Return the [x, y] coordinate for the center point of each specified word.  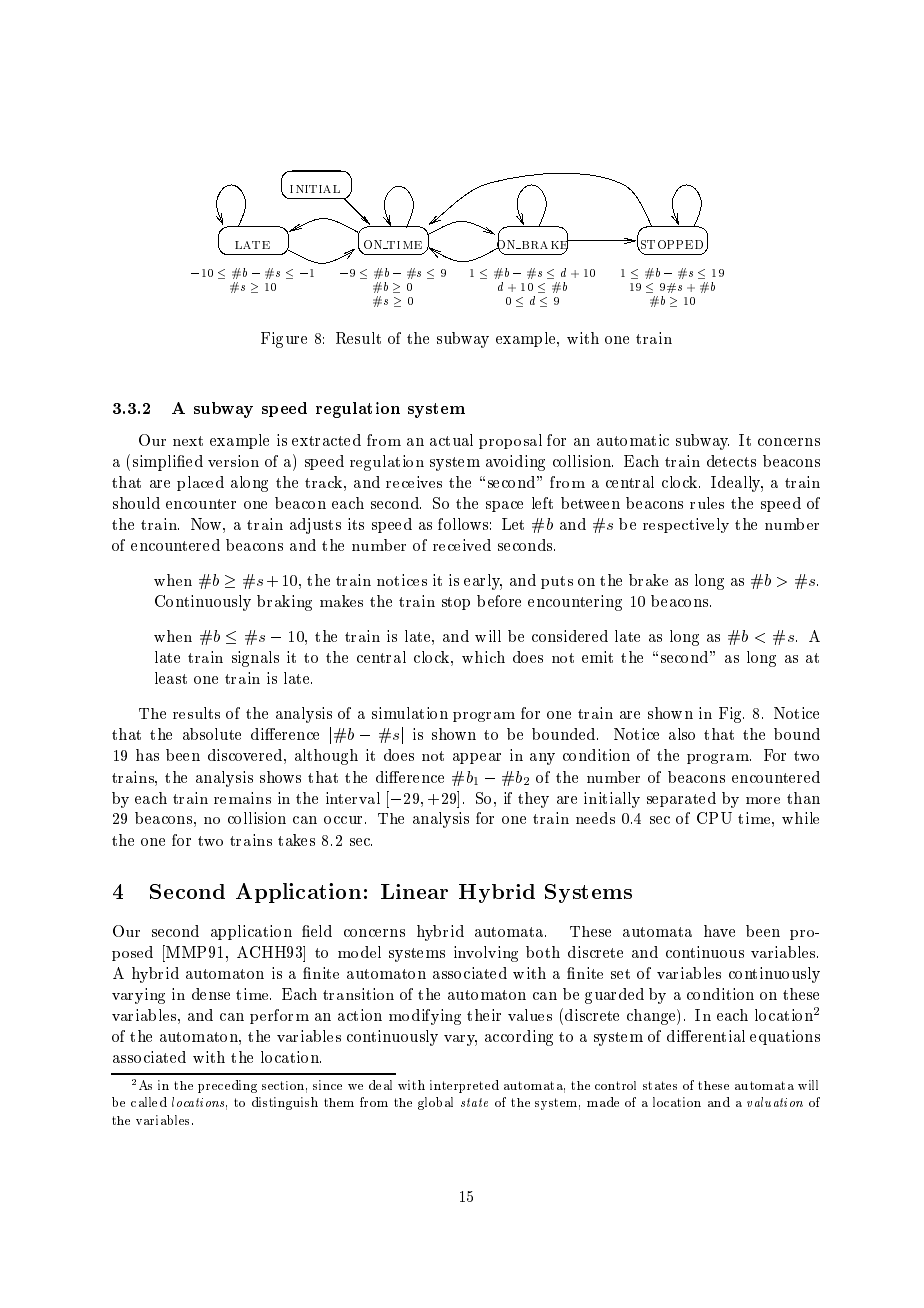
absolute [212, 734]
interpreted [464, 1086]
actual [451, 440]
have [719, 931]
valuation [775, 1102]
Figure [284, 340]
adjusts [315, 526]
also [682, 734]
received [462, 545]
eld [320, 931]
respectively [686, 525]
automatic [633, 440]
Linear [414, 891]
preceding [227, 1086]
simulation [410, 713]
